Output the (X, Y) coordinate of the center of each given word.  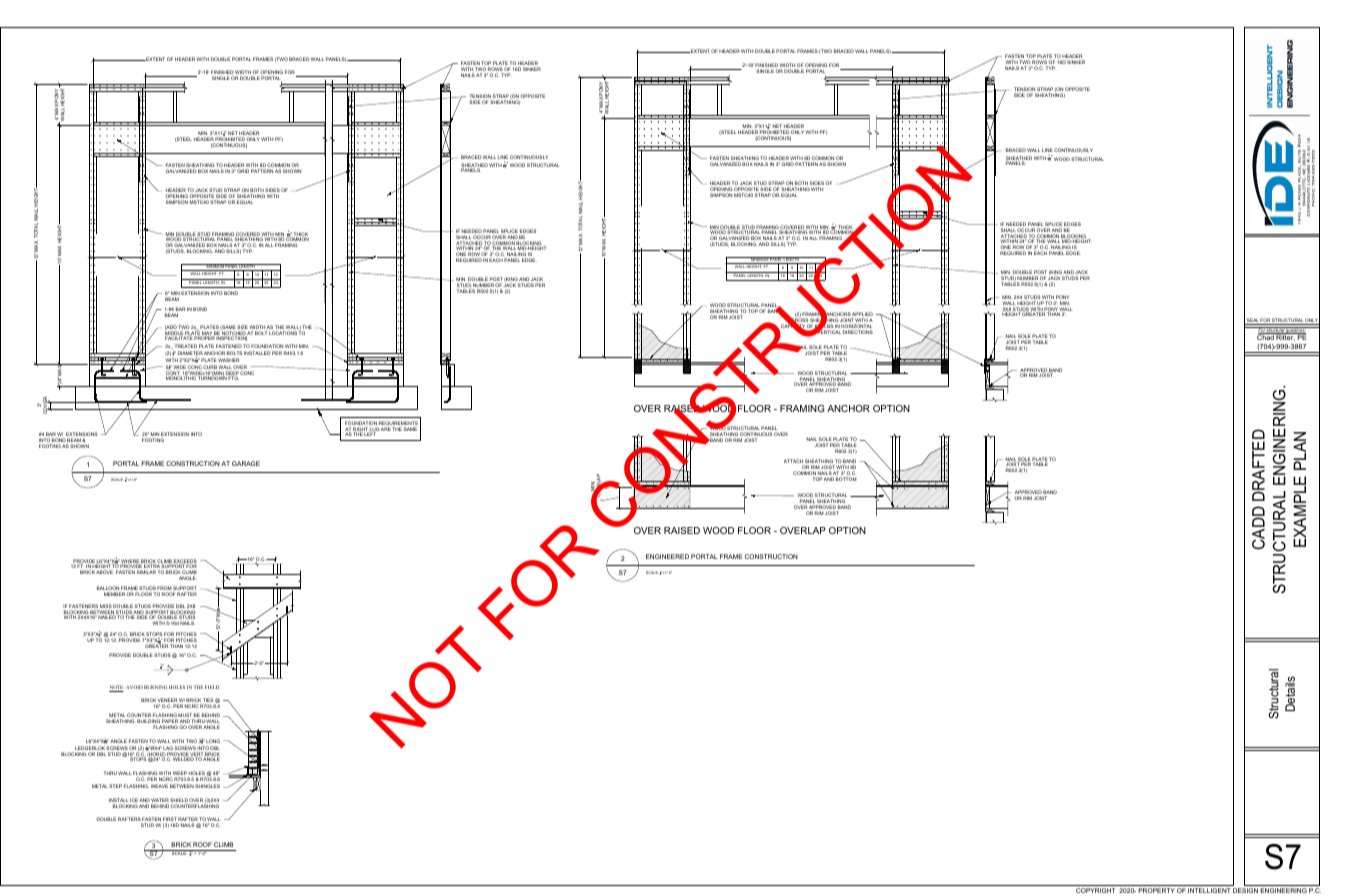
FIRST (170, 820)
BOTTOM (846, 479)
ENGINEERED (667, 556)
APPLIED (862, 315)
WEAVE (159, 786)
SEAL (1252, 321)
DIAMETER (190, 354)
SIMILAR (146, 572)
